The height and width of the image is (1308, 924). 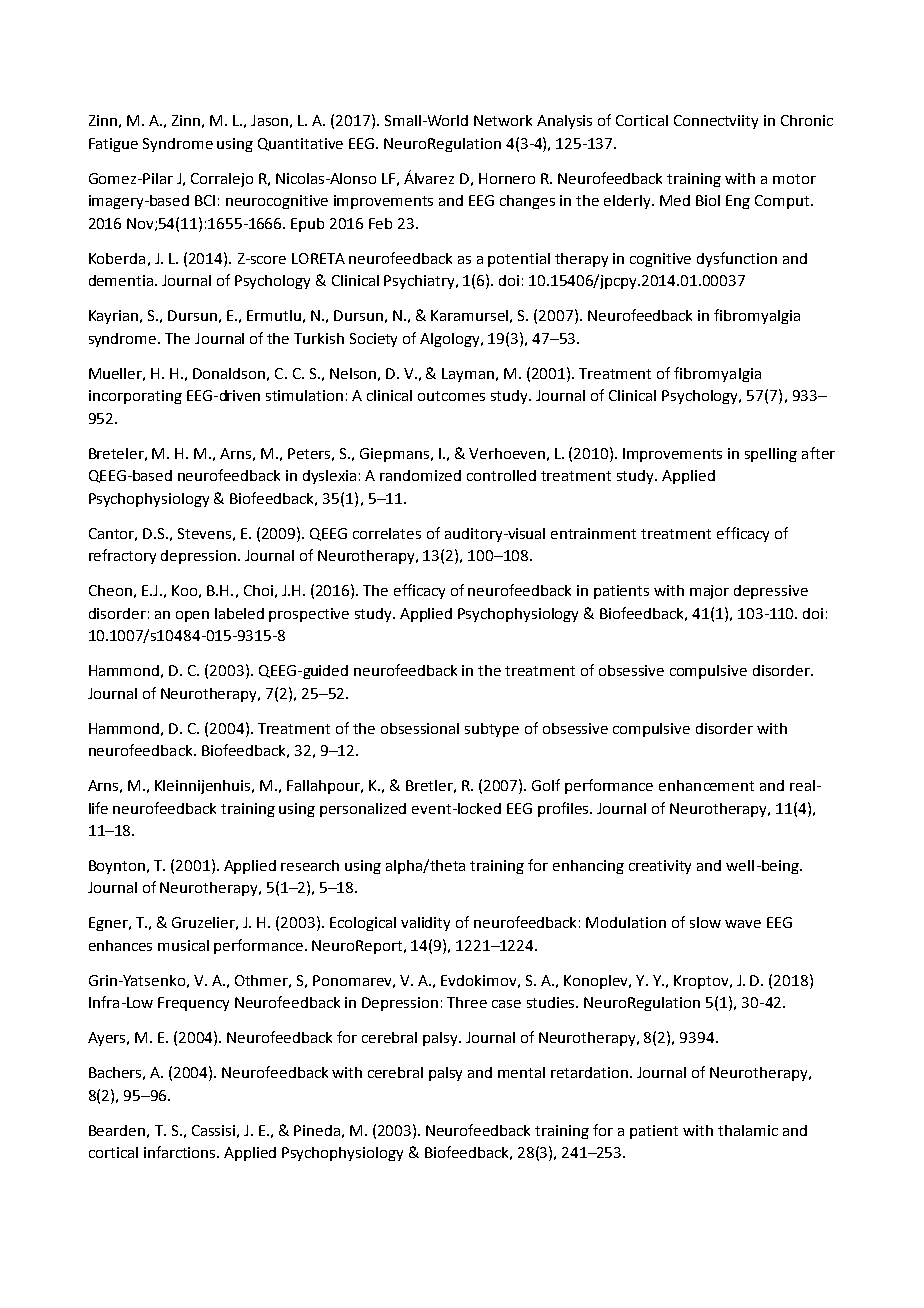 I want to click on controlled, so click(x=501, y=475).
